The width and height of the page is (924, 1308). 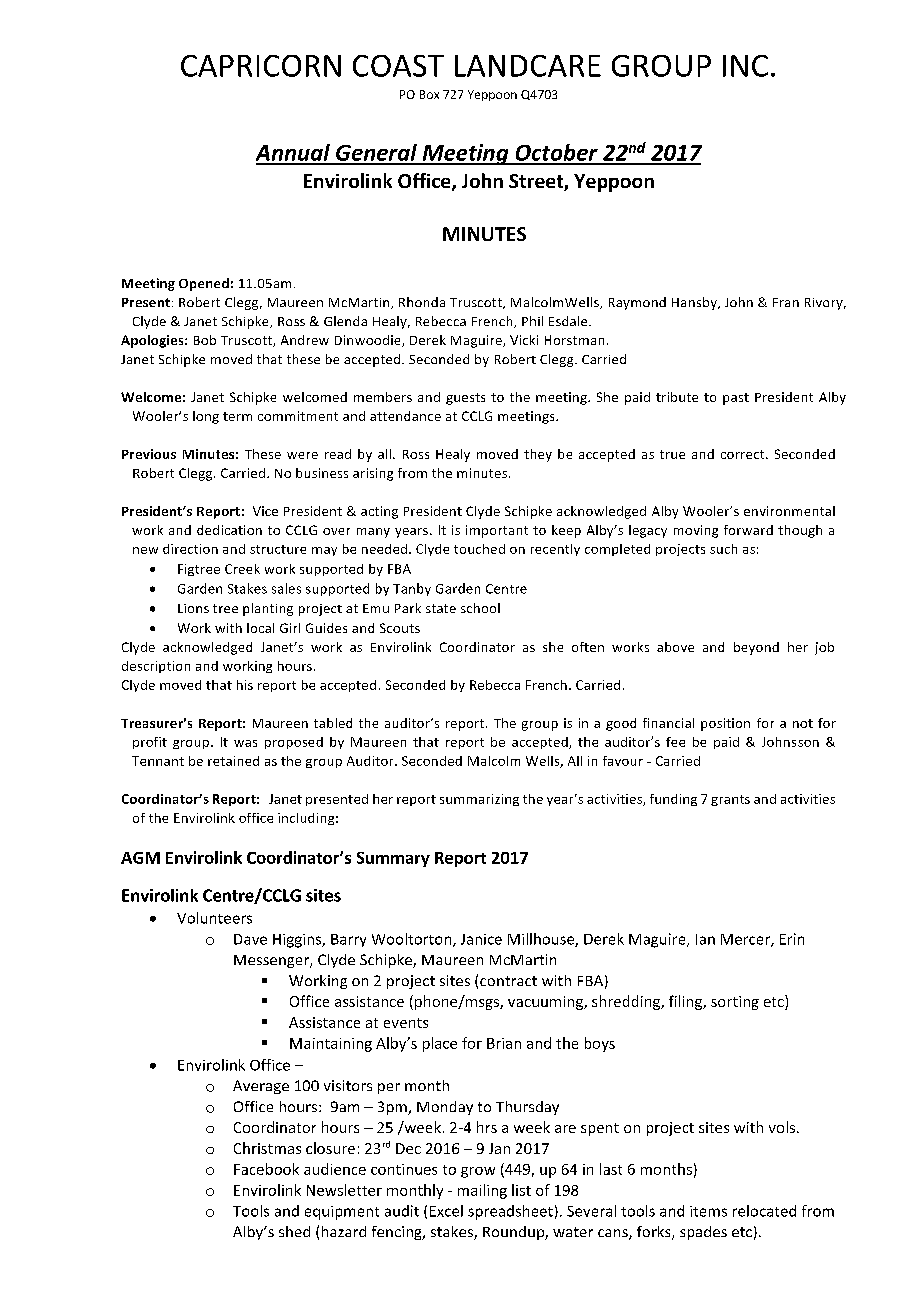 I want to click on retained, so click(x=233, y=761).
